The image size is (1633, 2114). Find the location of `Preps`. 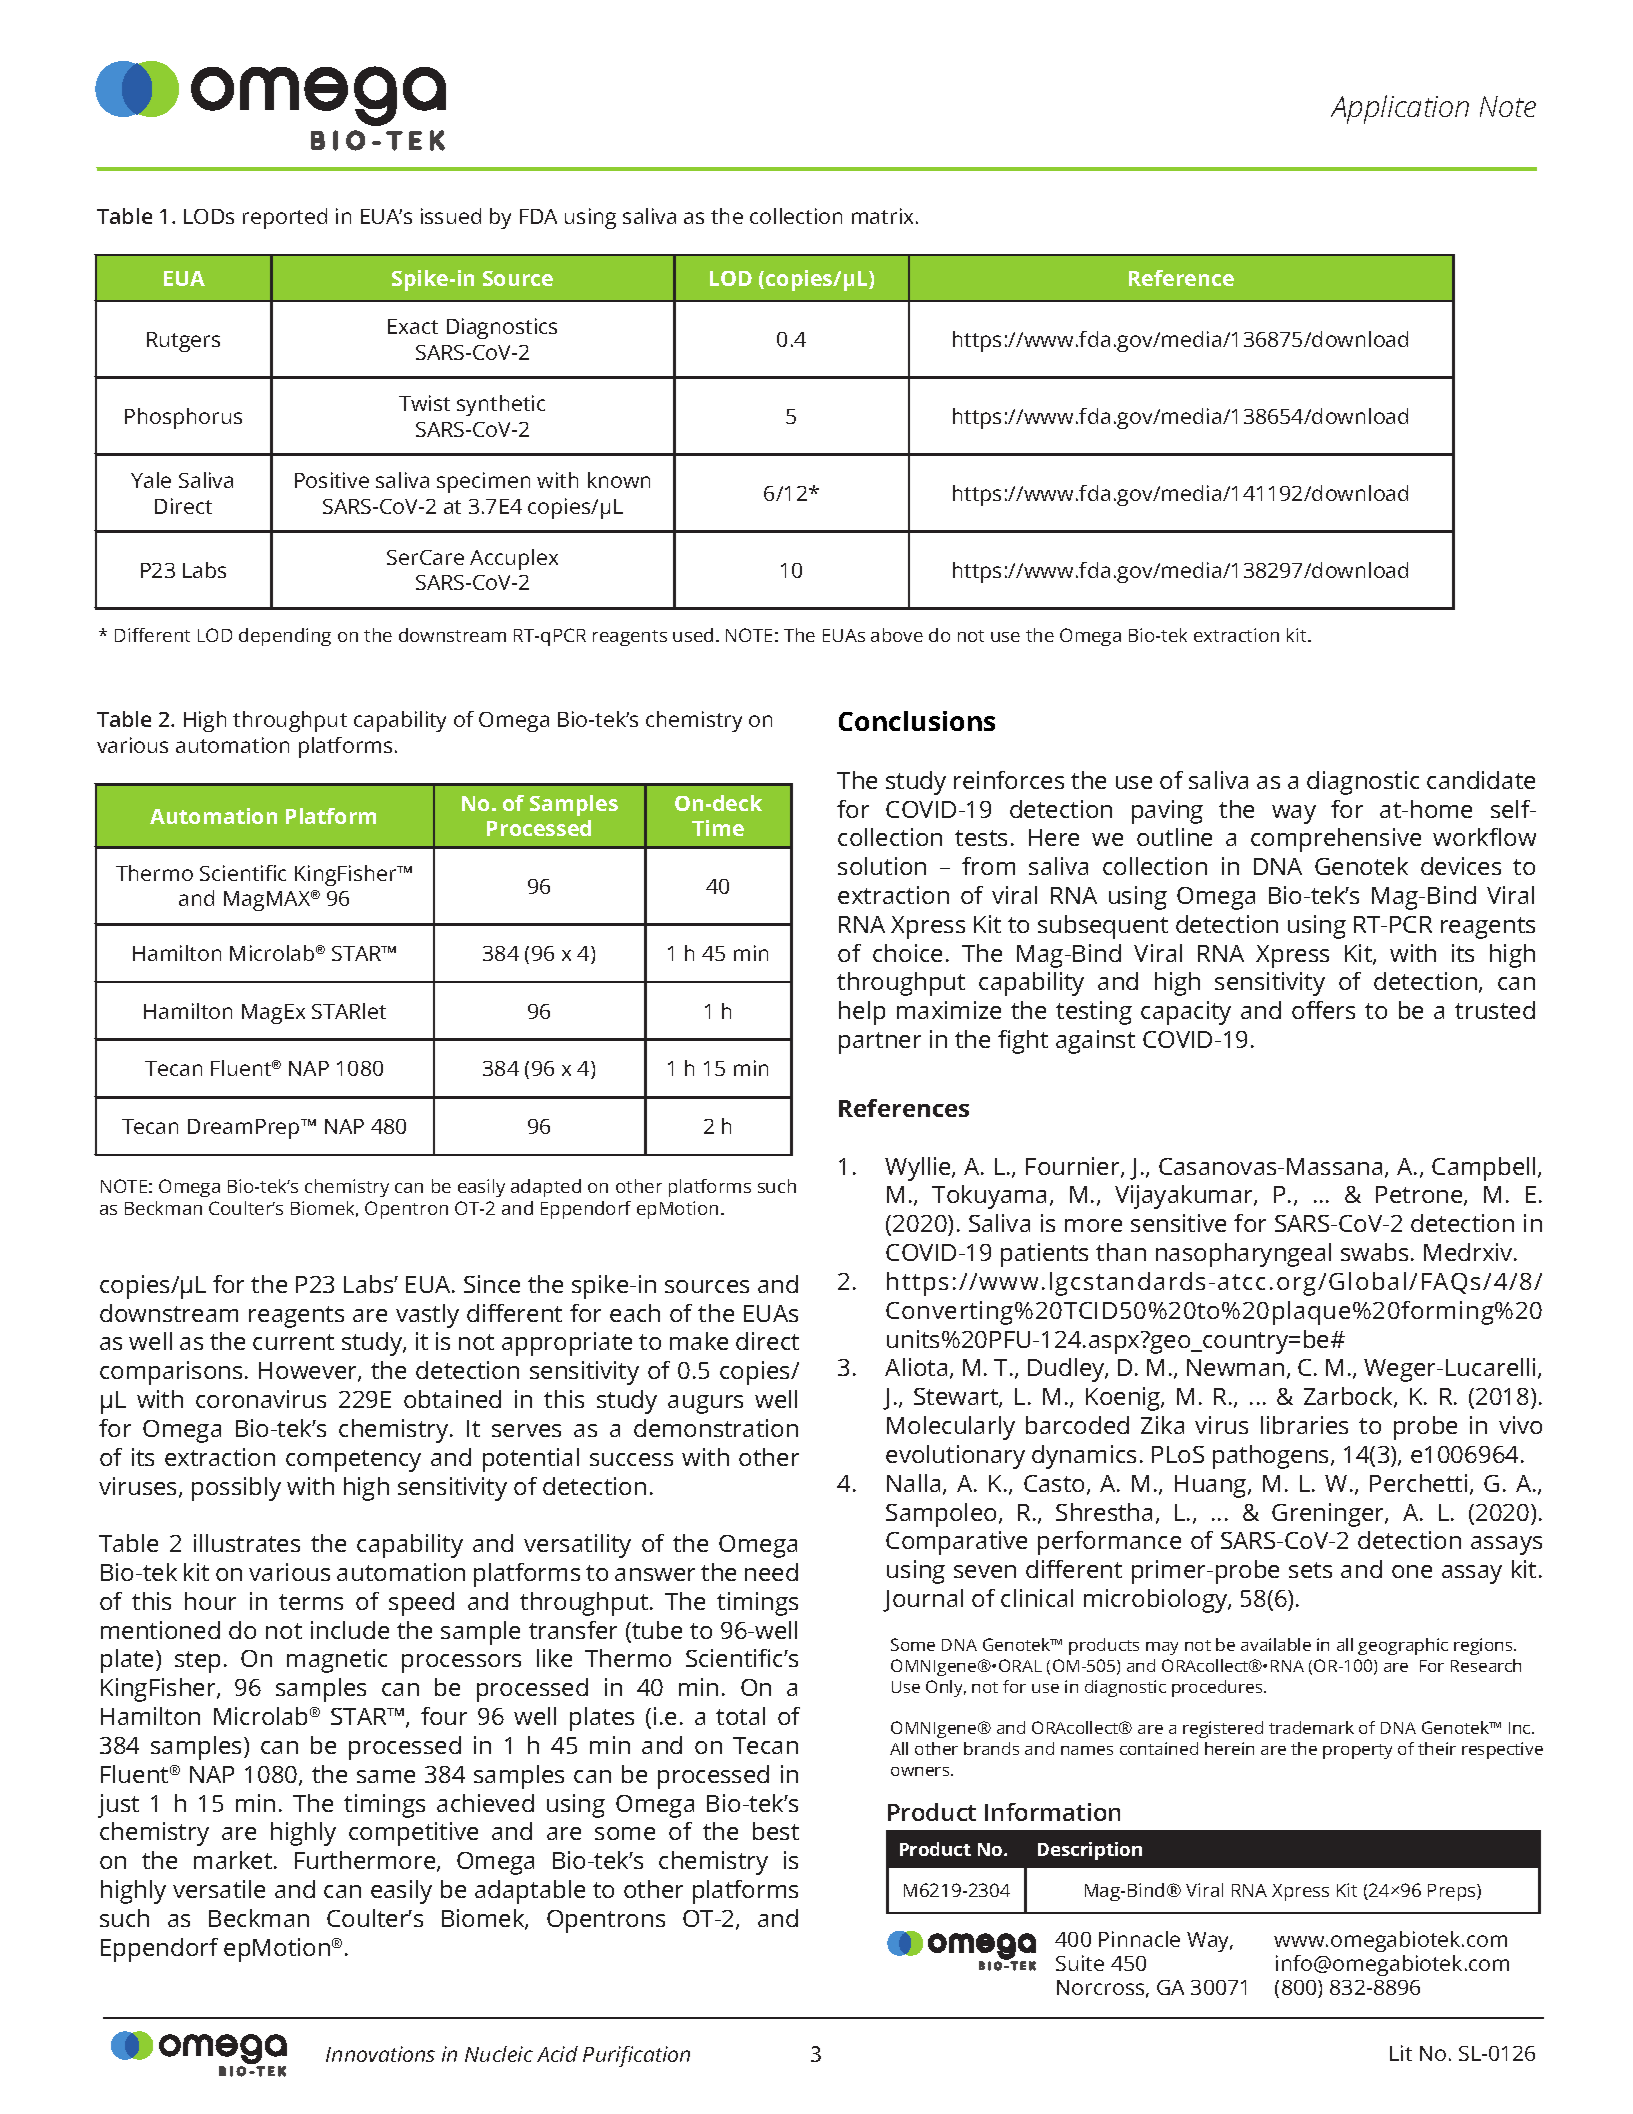

Preps is located at coordinates (1453, 1892).
